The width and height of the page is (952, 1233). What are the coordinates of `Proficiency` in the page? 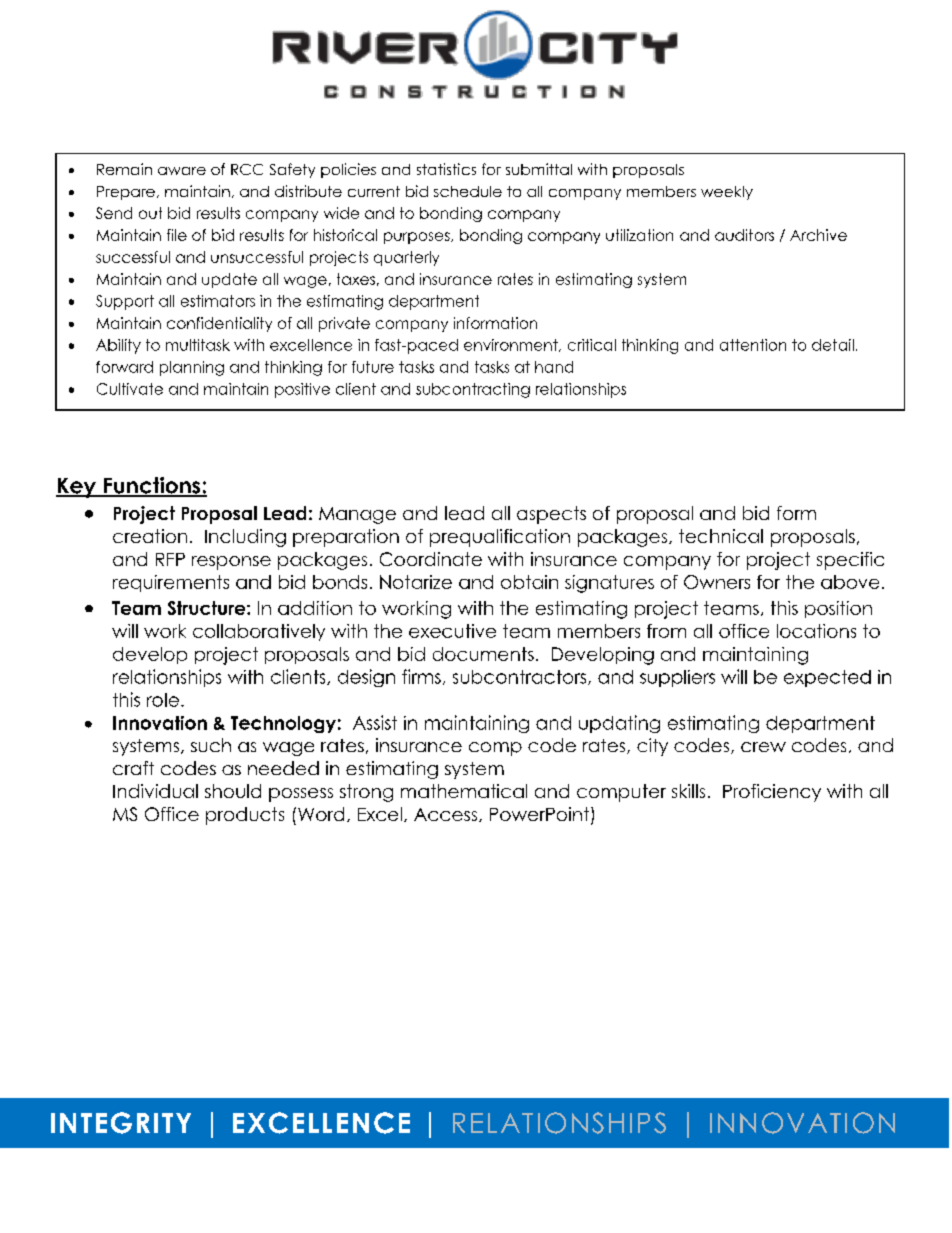 It's located at (772, 793).
